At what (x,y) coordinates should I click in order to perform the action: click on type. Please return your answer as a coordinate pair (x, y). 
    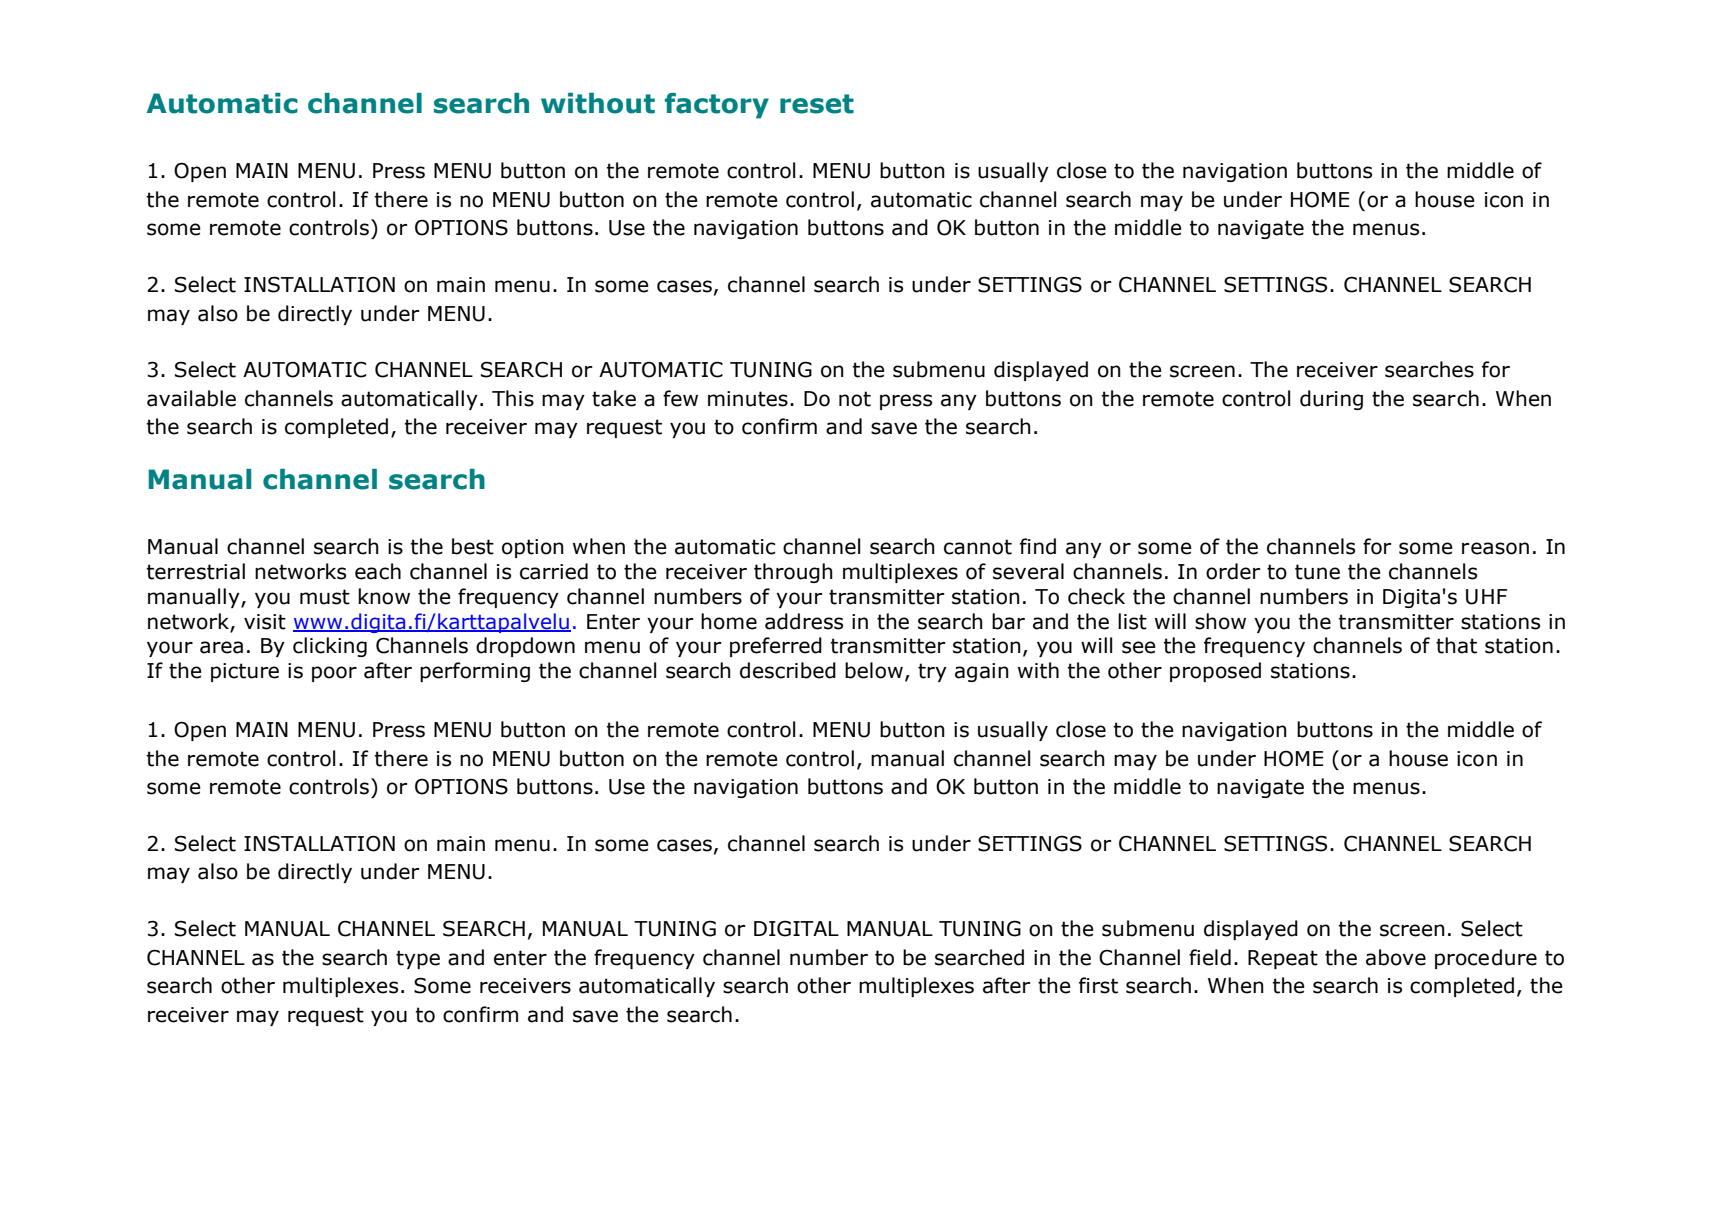
    Looking at the image, I should click on (418, 959).
